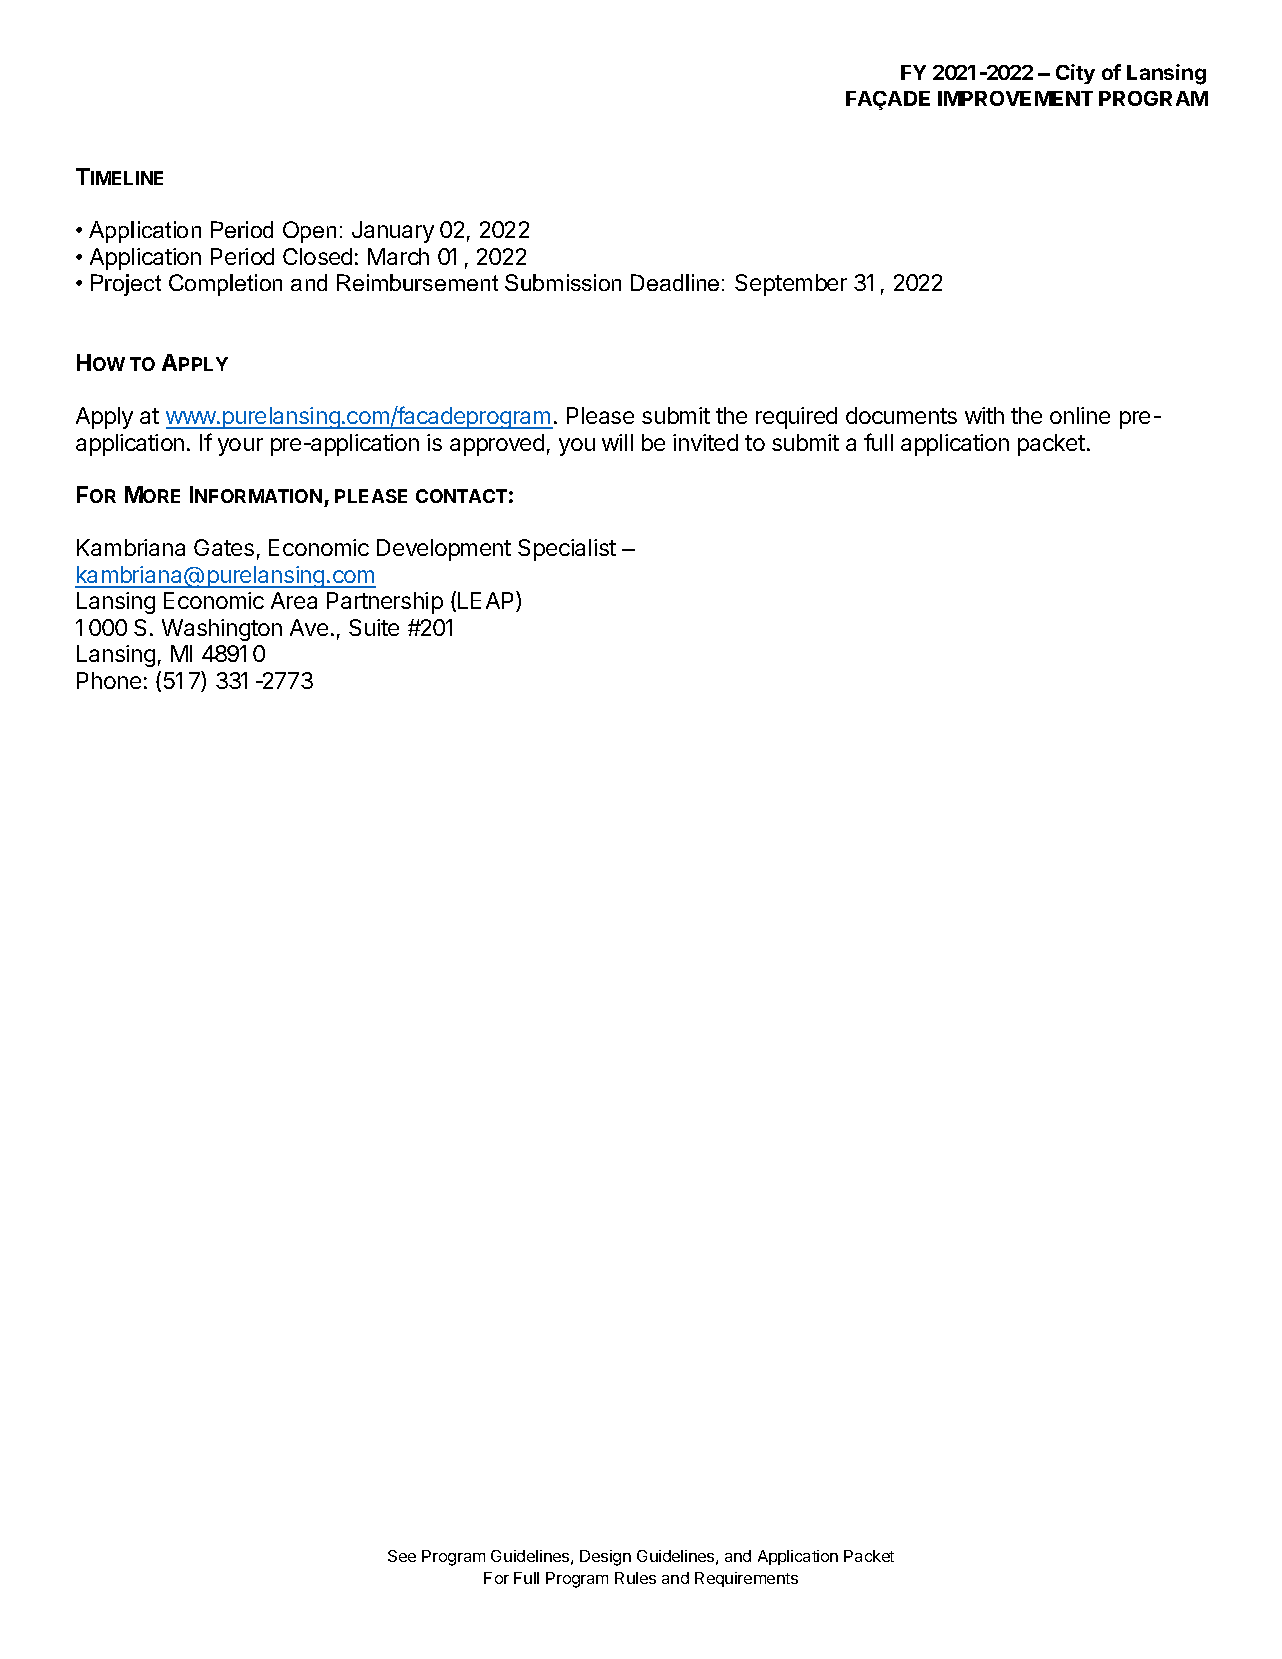 Image resolution: width=1282 pixels, height=1659 pixels. I want to click on LEAP, so click(487, 601).
